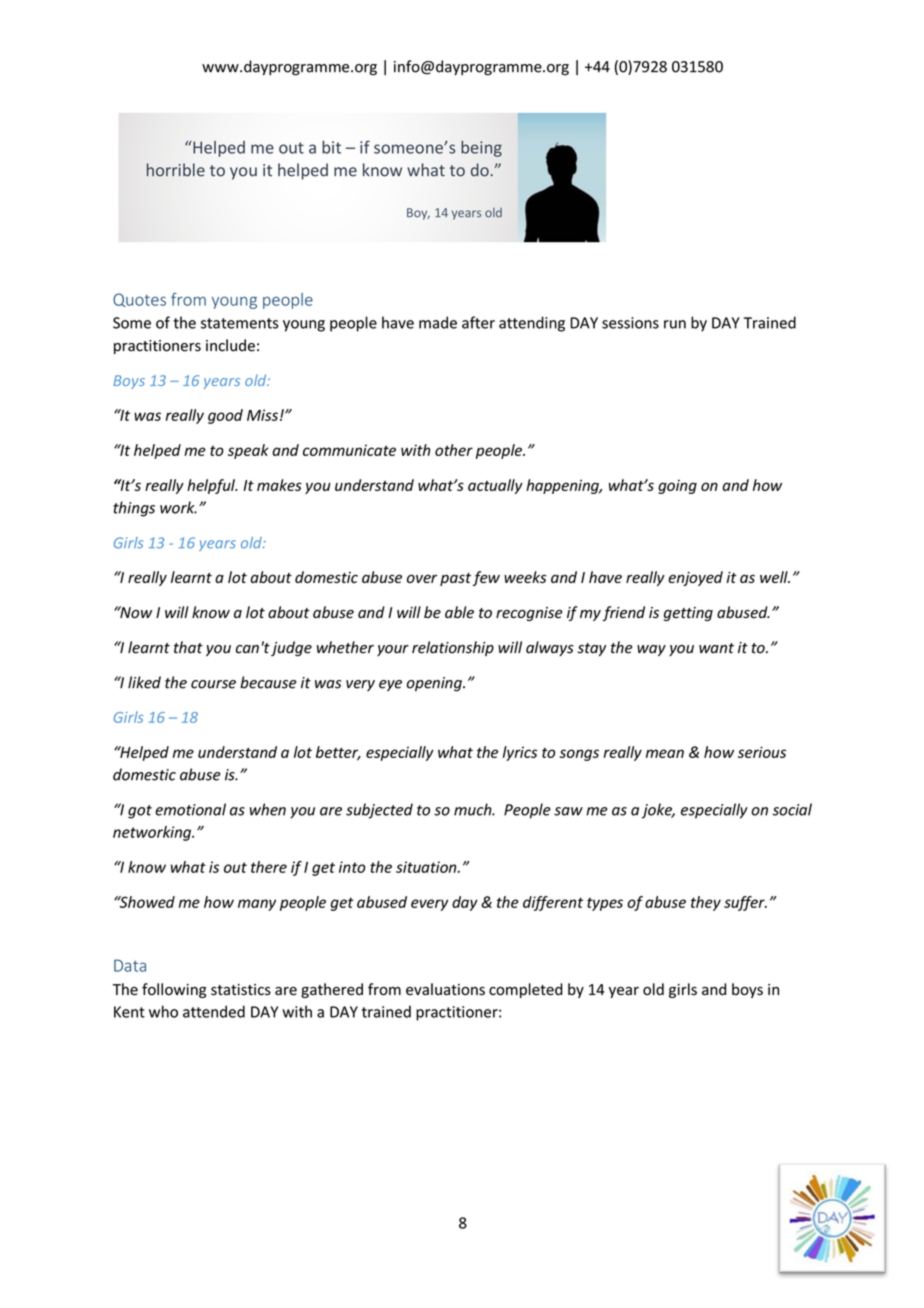 This page has width=924, height=1308. What do you see at coordinates (445, 989) in the page?
I see `evaluations` at bounding box center [445, 989].
